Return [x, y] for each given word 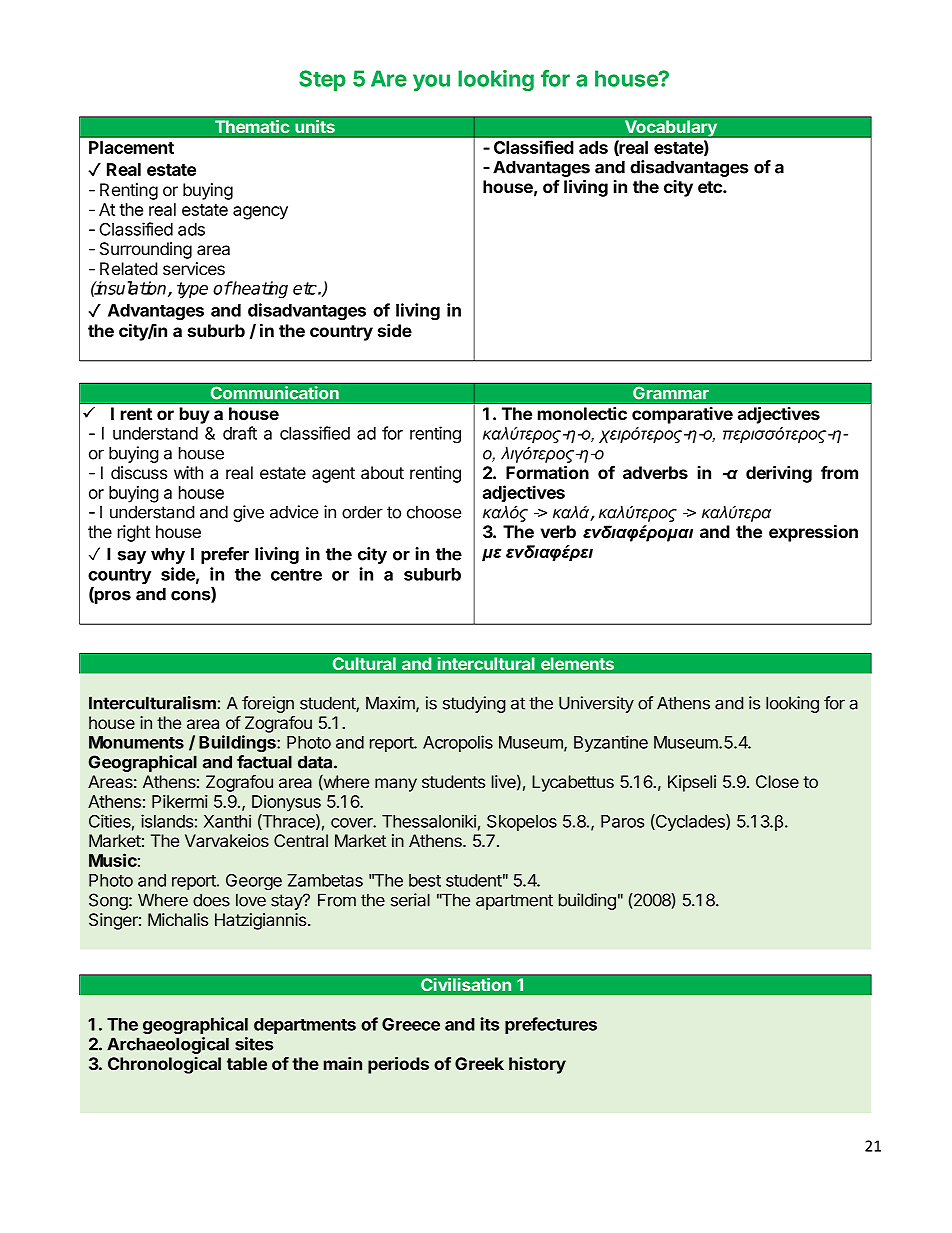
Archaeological [168, 1045]
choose [434, 512]
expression [813, 533]
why [168, 555]
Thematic [252, 126]
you [431, 82]
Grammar [671, 393]
